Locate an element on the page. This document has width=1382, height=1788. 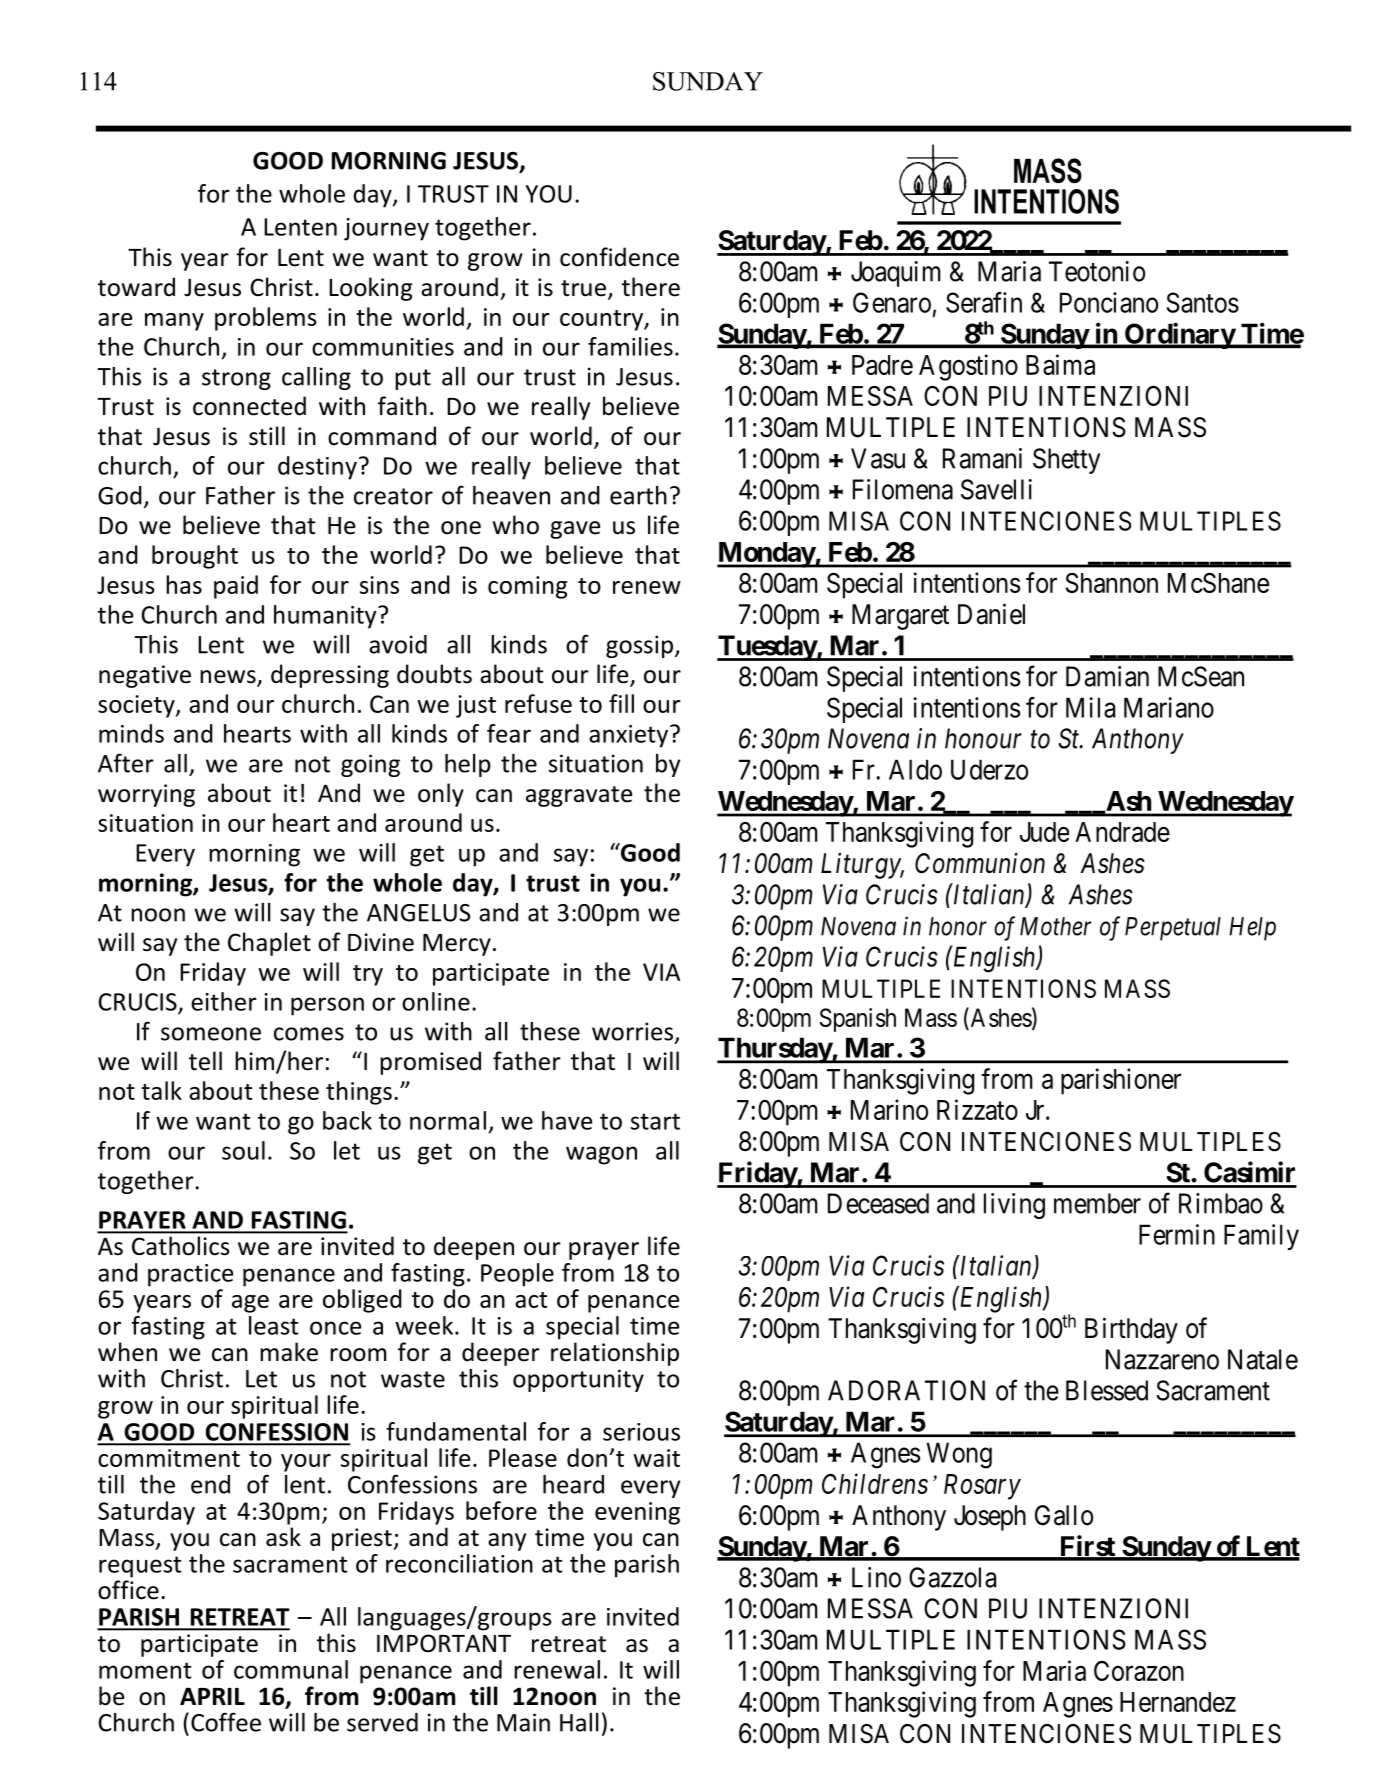
there is located at coordinates (651, 287).
